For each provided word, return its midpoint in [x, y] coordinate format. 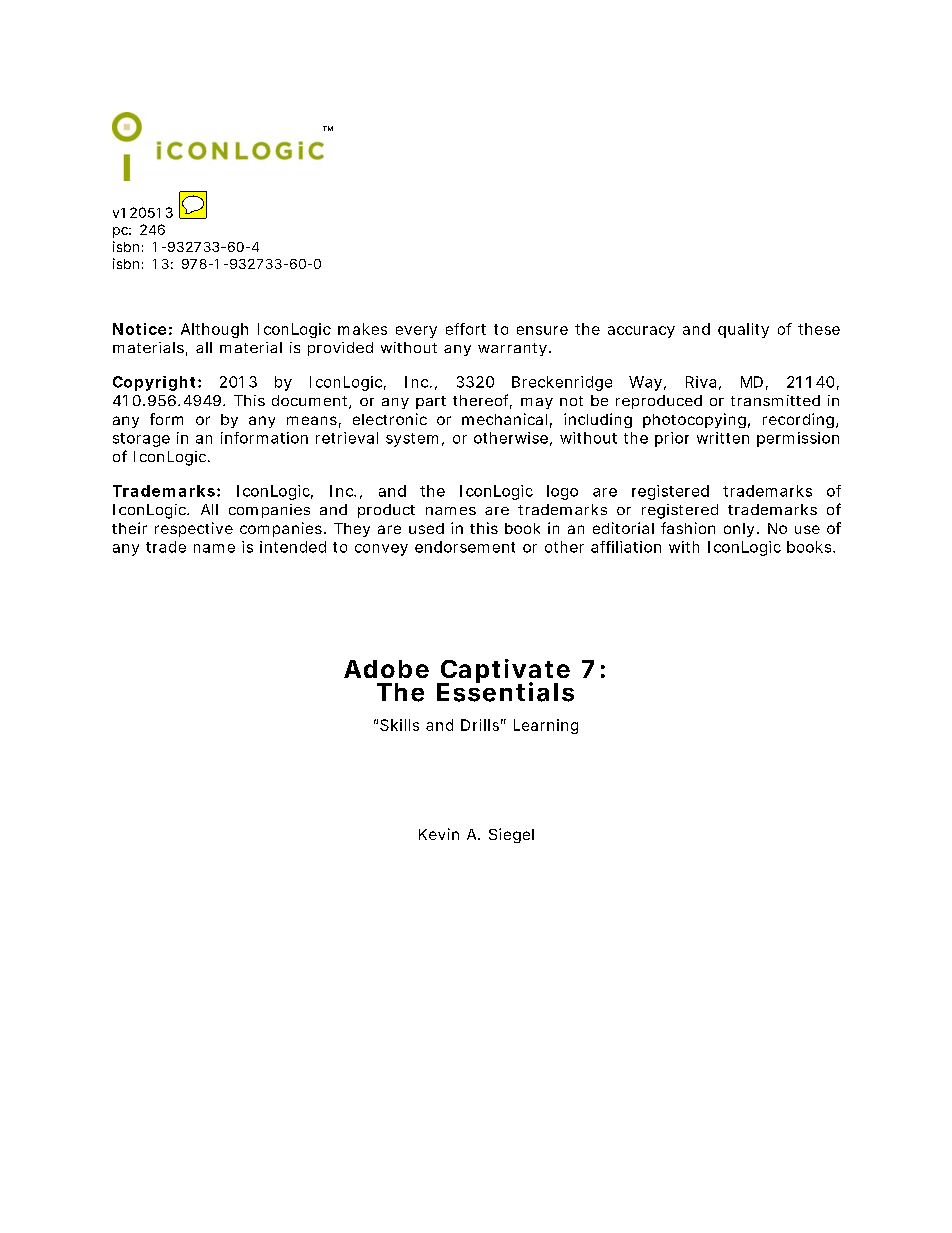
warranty [512, 349]
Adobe [386, 669]
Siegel [511, 835]
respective [194, 529]
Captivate [504, 672]
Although [214, 330]
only [739, 530]
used [426, 528]
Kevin [439, 834]
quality [743, 330]
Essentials [505, 691]
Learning [546, 726]
